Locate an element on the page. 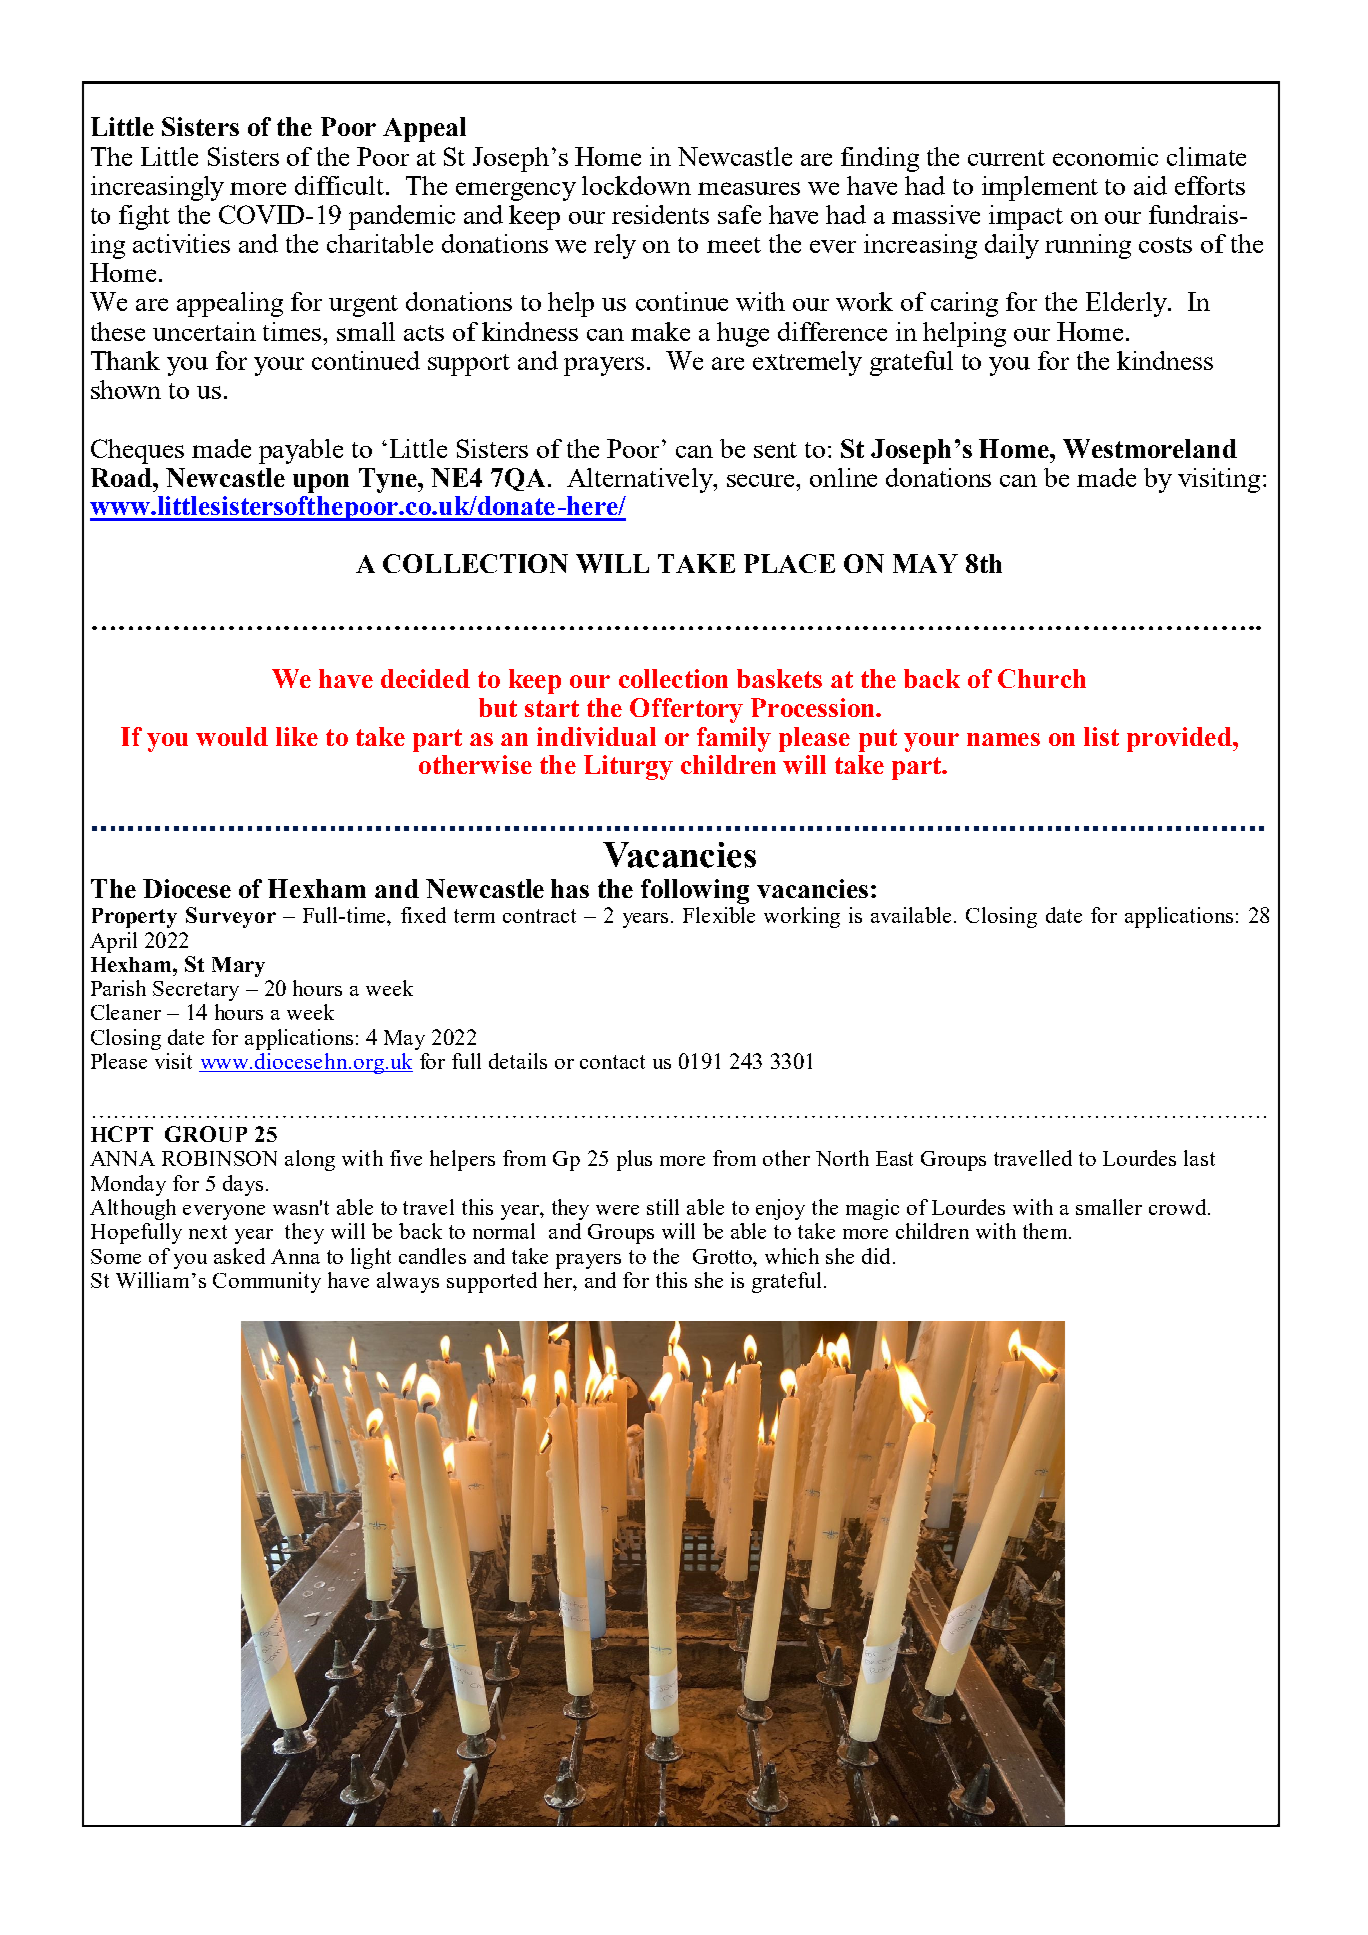 This page has width=1368, height=1935. list is located at coordinates (1101, 736).
